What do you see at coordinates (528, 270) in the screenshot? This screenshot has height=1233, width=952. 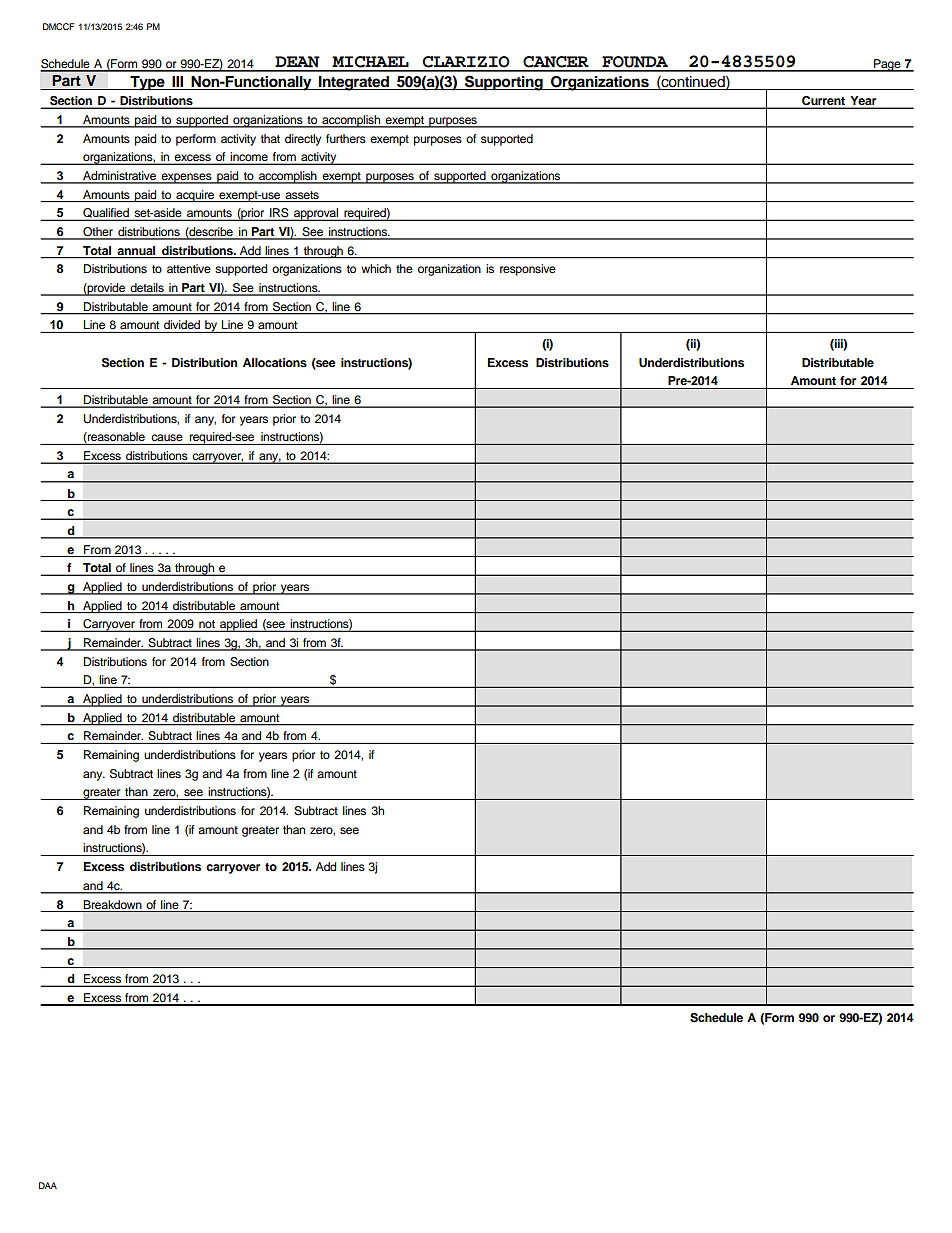 I see `responsive` at bounding box center [528, 270].
